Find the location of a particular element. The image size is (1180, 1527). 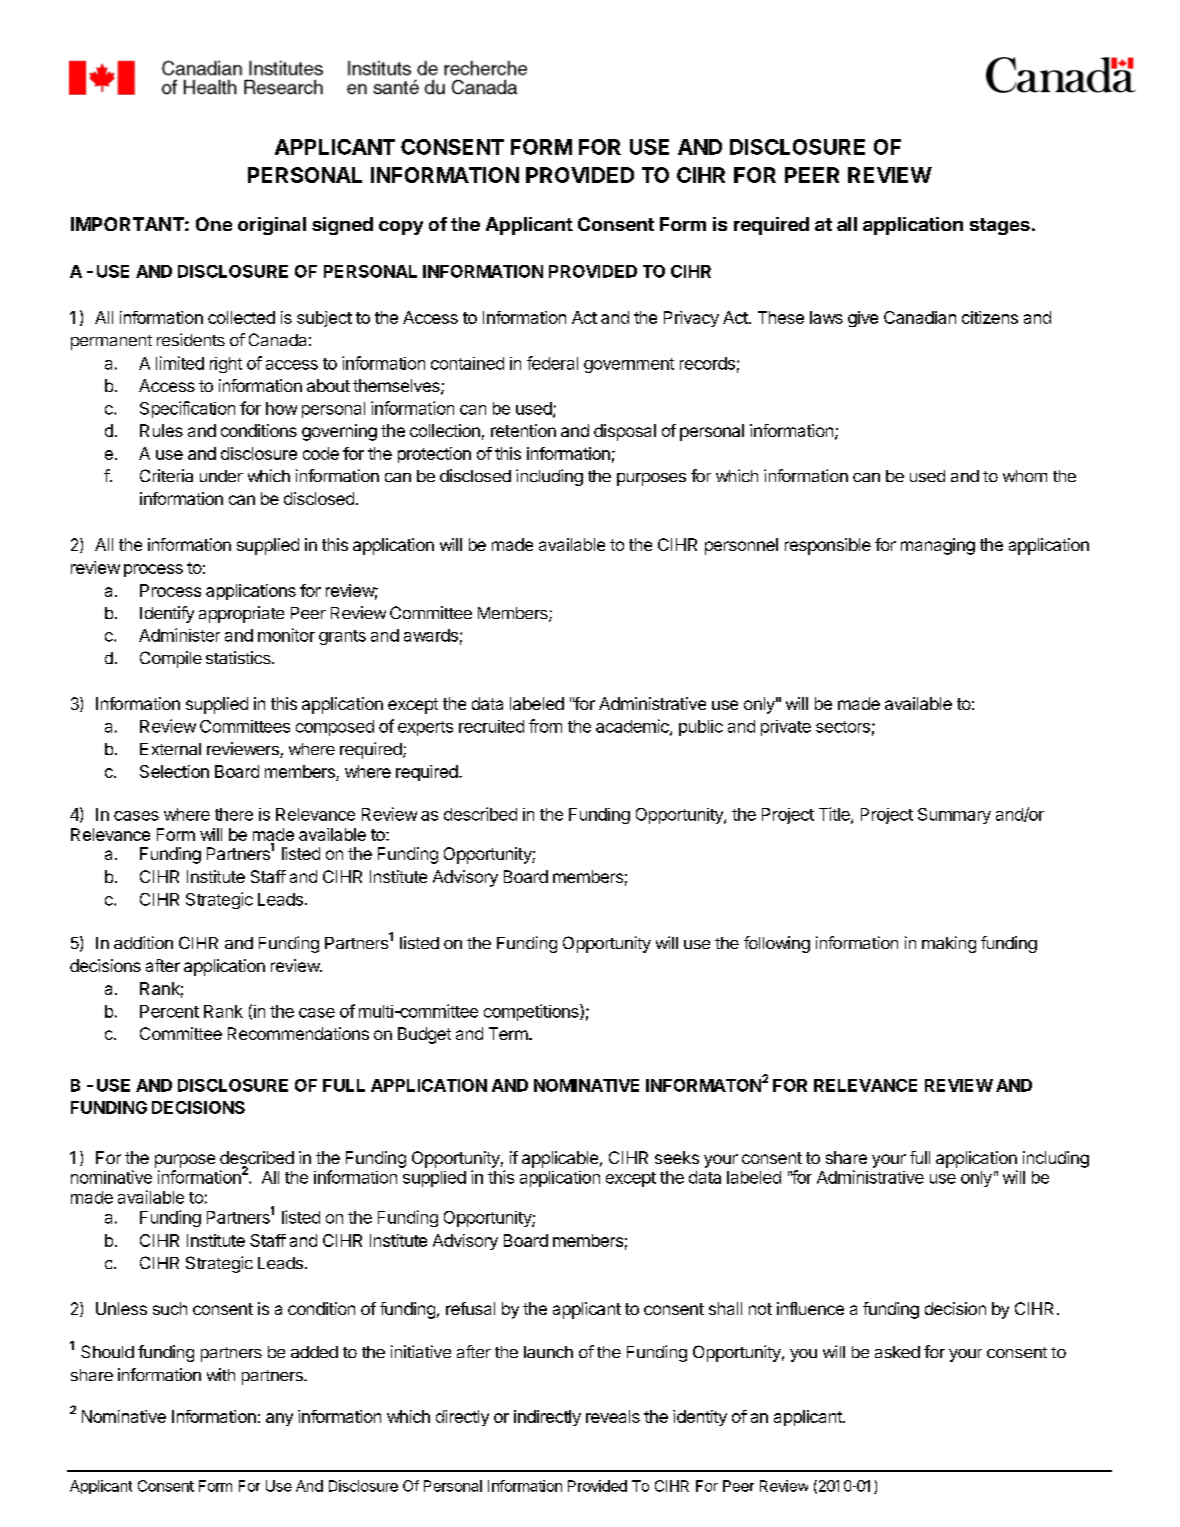

Privacy is located at coordinates (691, 319).
